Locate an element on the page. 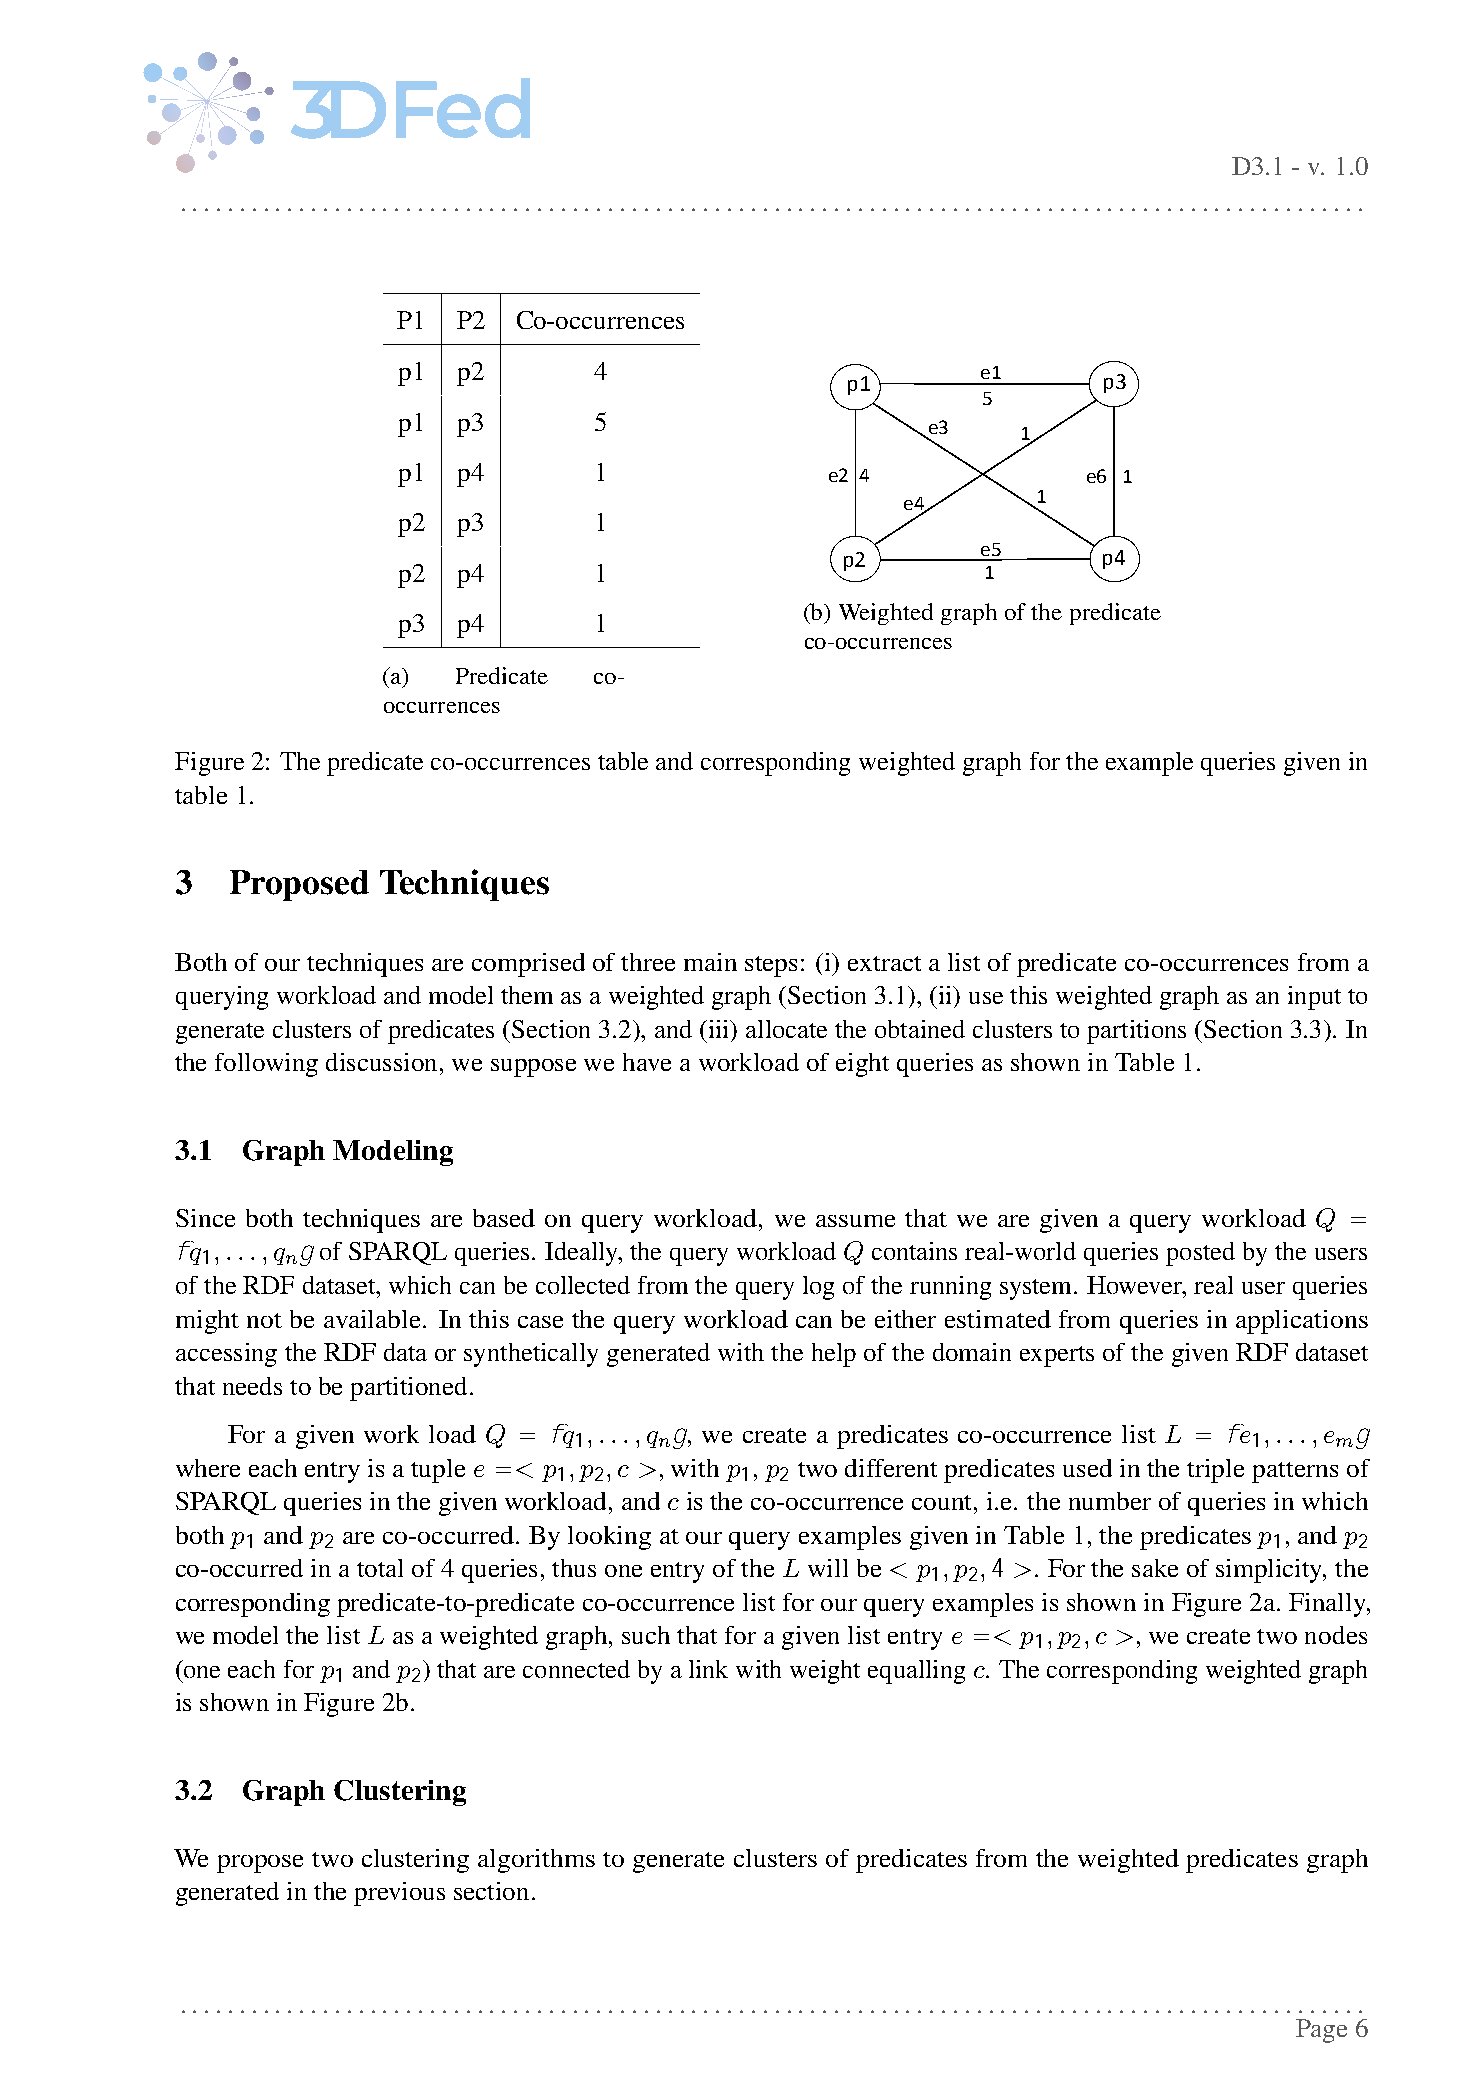 The image size is (1474, 2085). previous is located at coordinates (399, 1894).
